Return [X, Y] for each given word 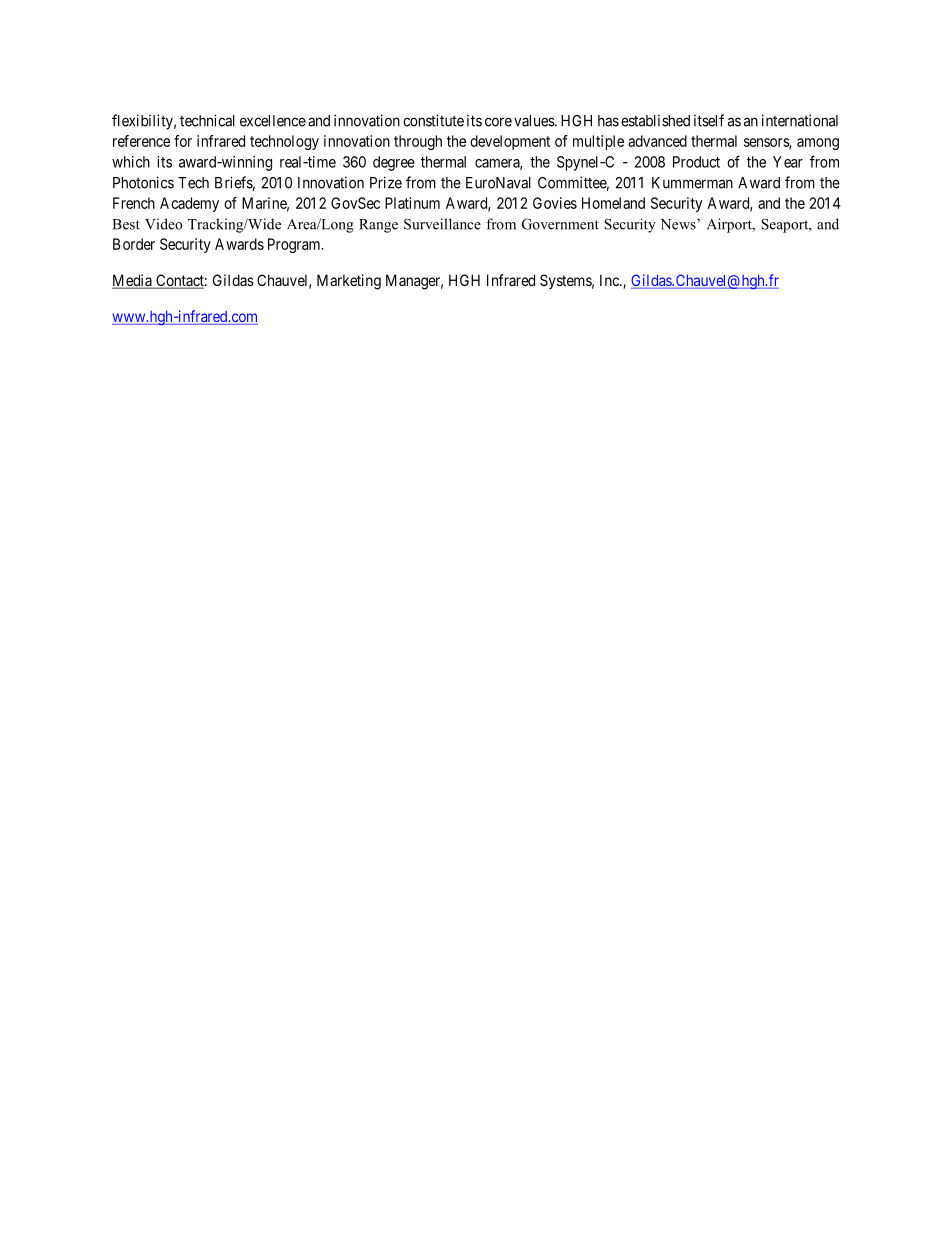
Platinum [412, 203]
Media [133, 281]
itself [709, 120]
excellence [273, 121]
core [498, 122]
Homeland [613, 203]
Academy [189, 204]
